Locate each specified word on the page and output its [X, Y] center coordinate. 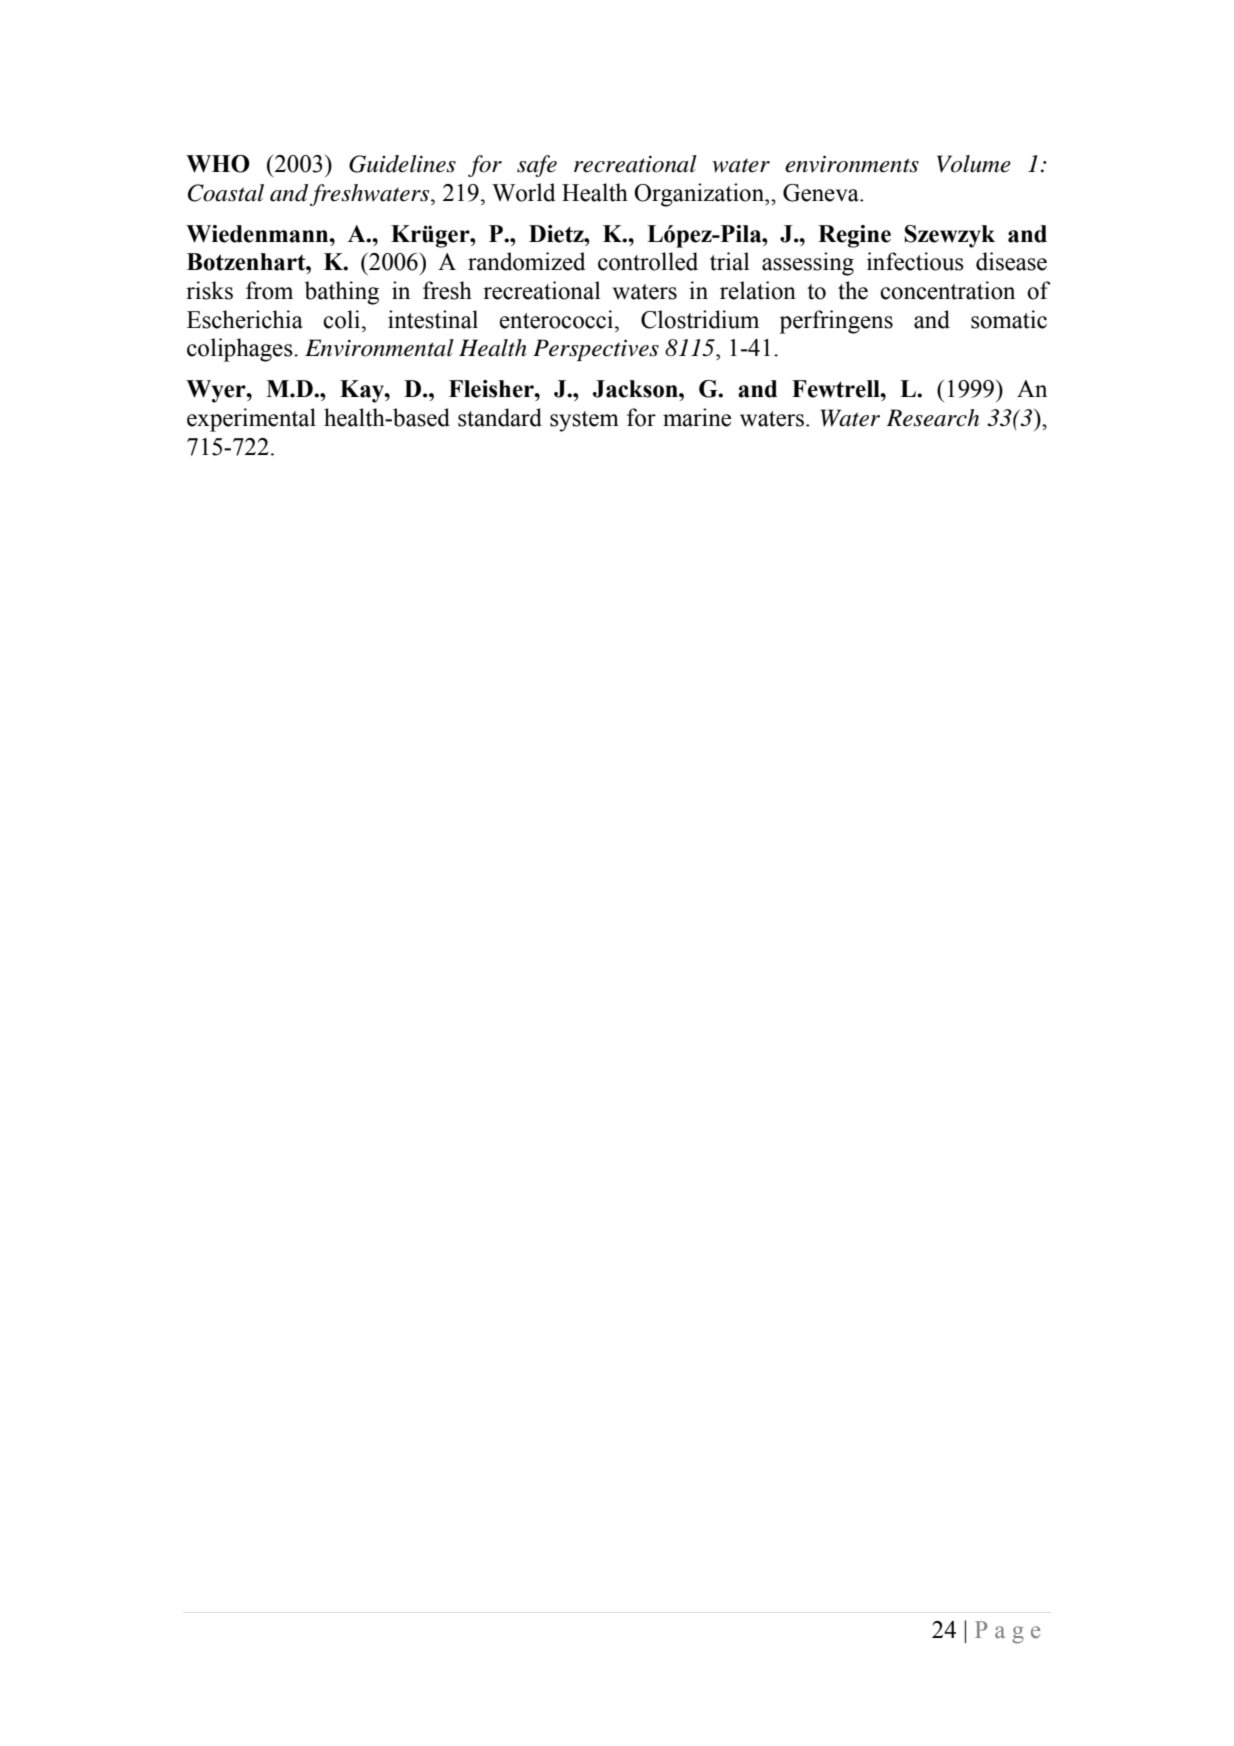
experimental [251, 420]
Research [933, 418]
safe [537, 166]
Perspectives [596, 350]
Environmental [379, 348]
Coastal [226, 193]
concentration [947, 290]
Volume [974, 164]
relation [758, 290]
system [584, 421]
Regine [854, 236]
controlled [648, 261]
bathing [342, 293]
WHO [218, 164]
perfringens [836, 322]
